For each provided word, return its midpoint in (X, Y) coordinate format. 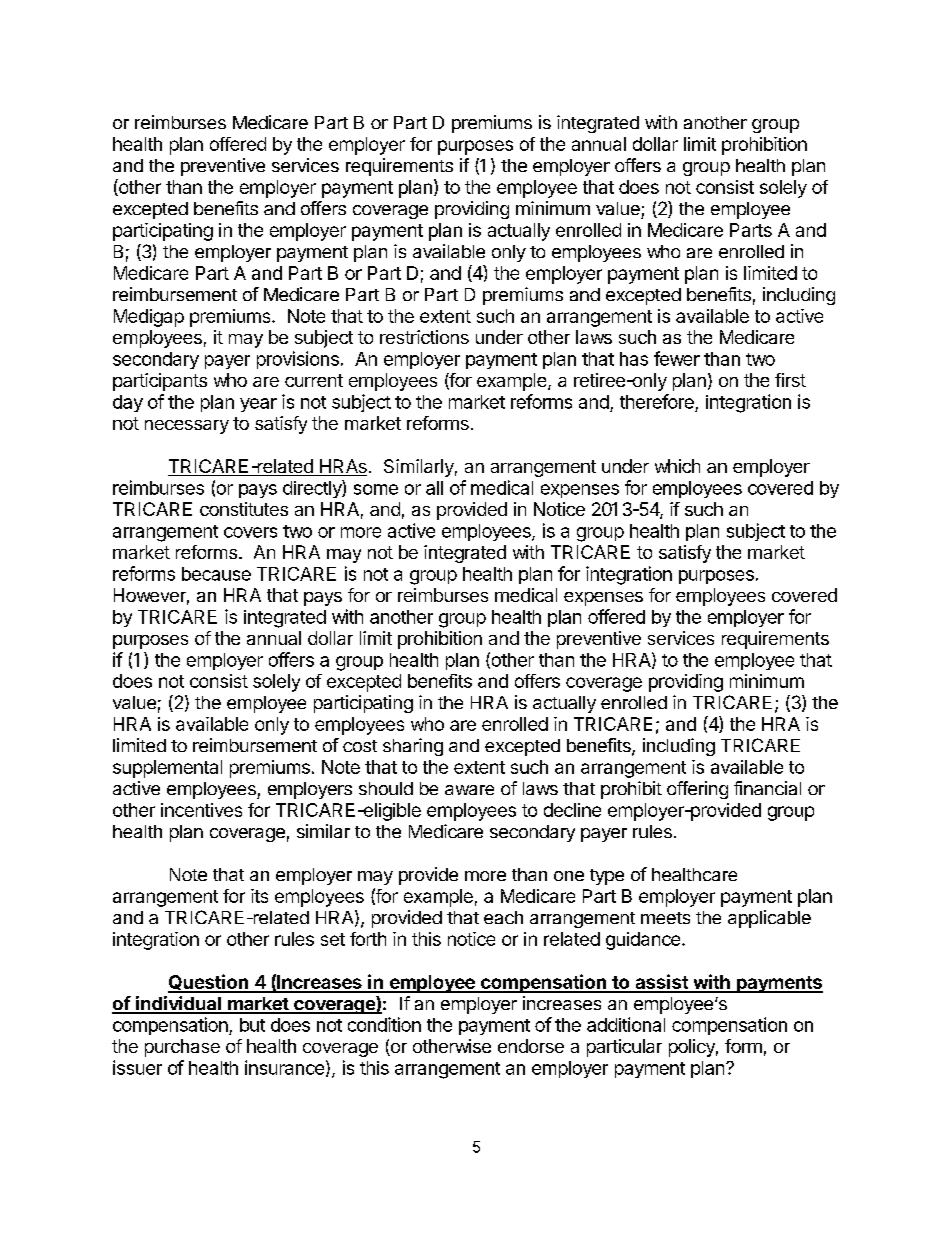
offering (697, 790)
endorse (531, 1046)
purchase (182, 1048)
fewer (677, 358)
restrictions (424, 337)
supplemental (167, 769)
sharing (413, 747)
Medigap (149, 318)
